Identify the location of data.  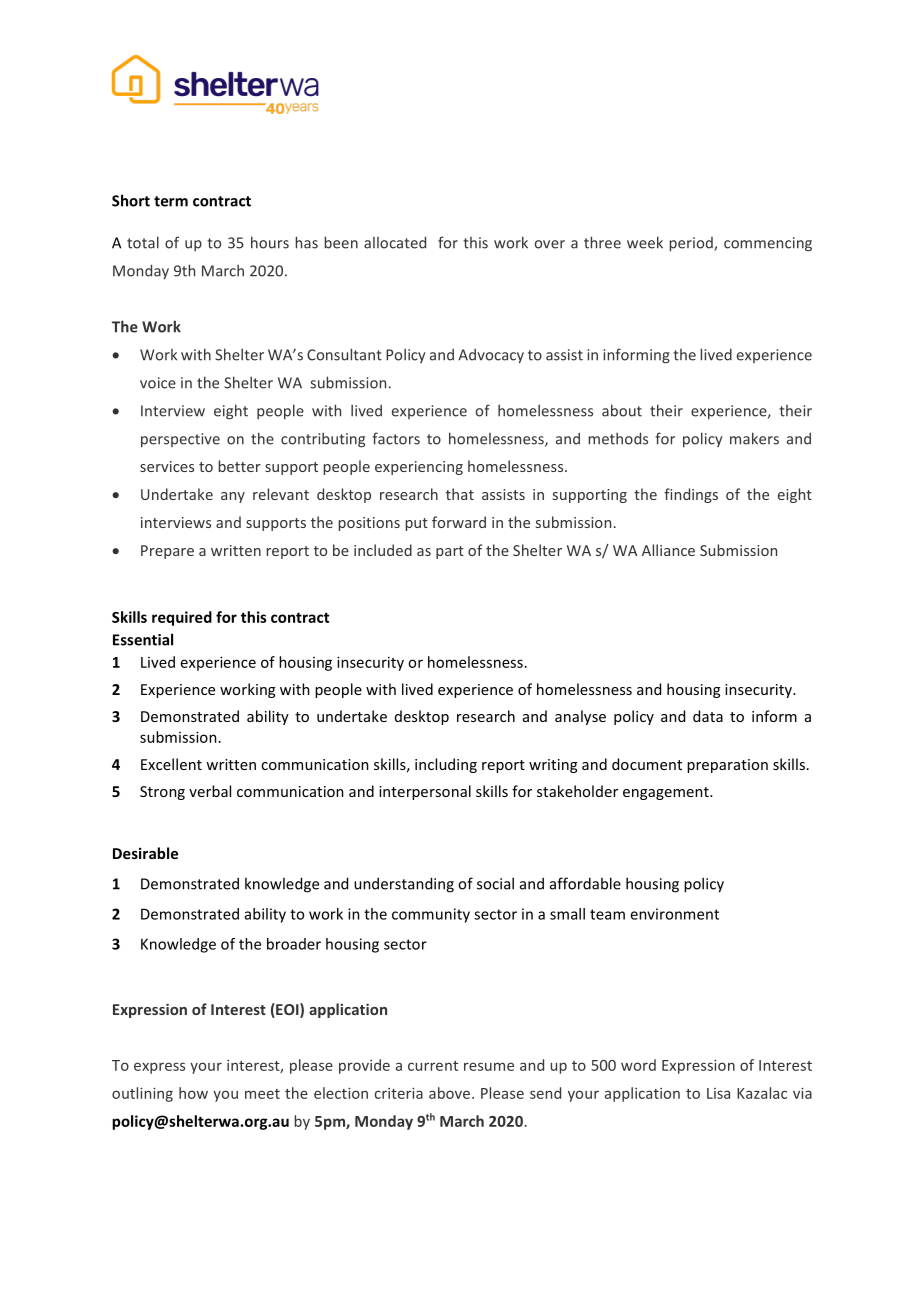
(708, 716).
